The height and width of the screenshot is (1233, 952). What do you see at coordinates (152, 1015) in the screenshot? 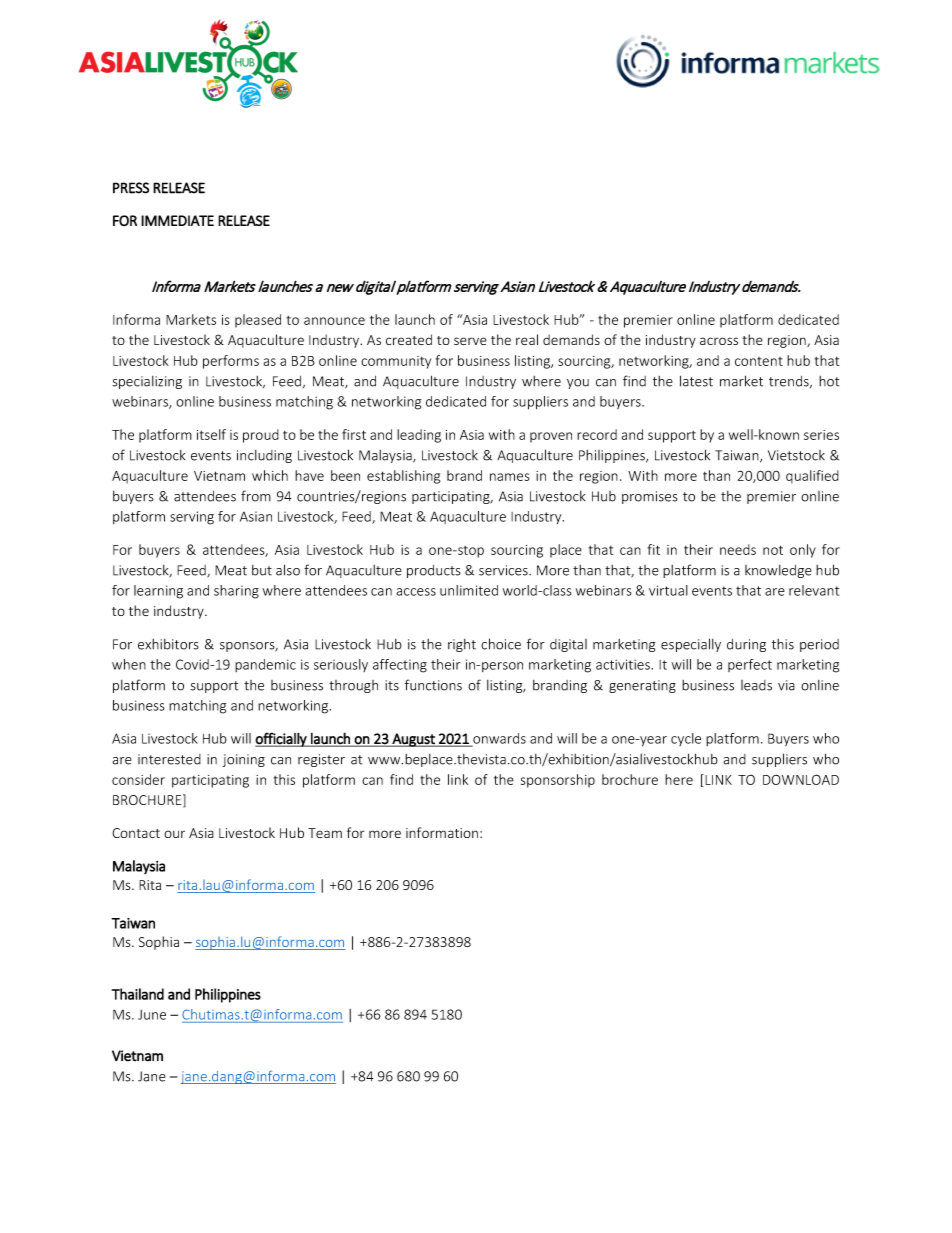
I see `June` at bounding box center [152, 1015].
